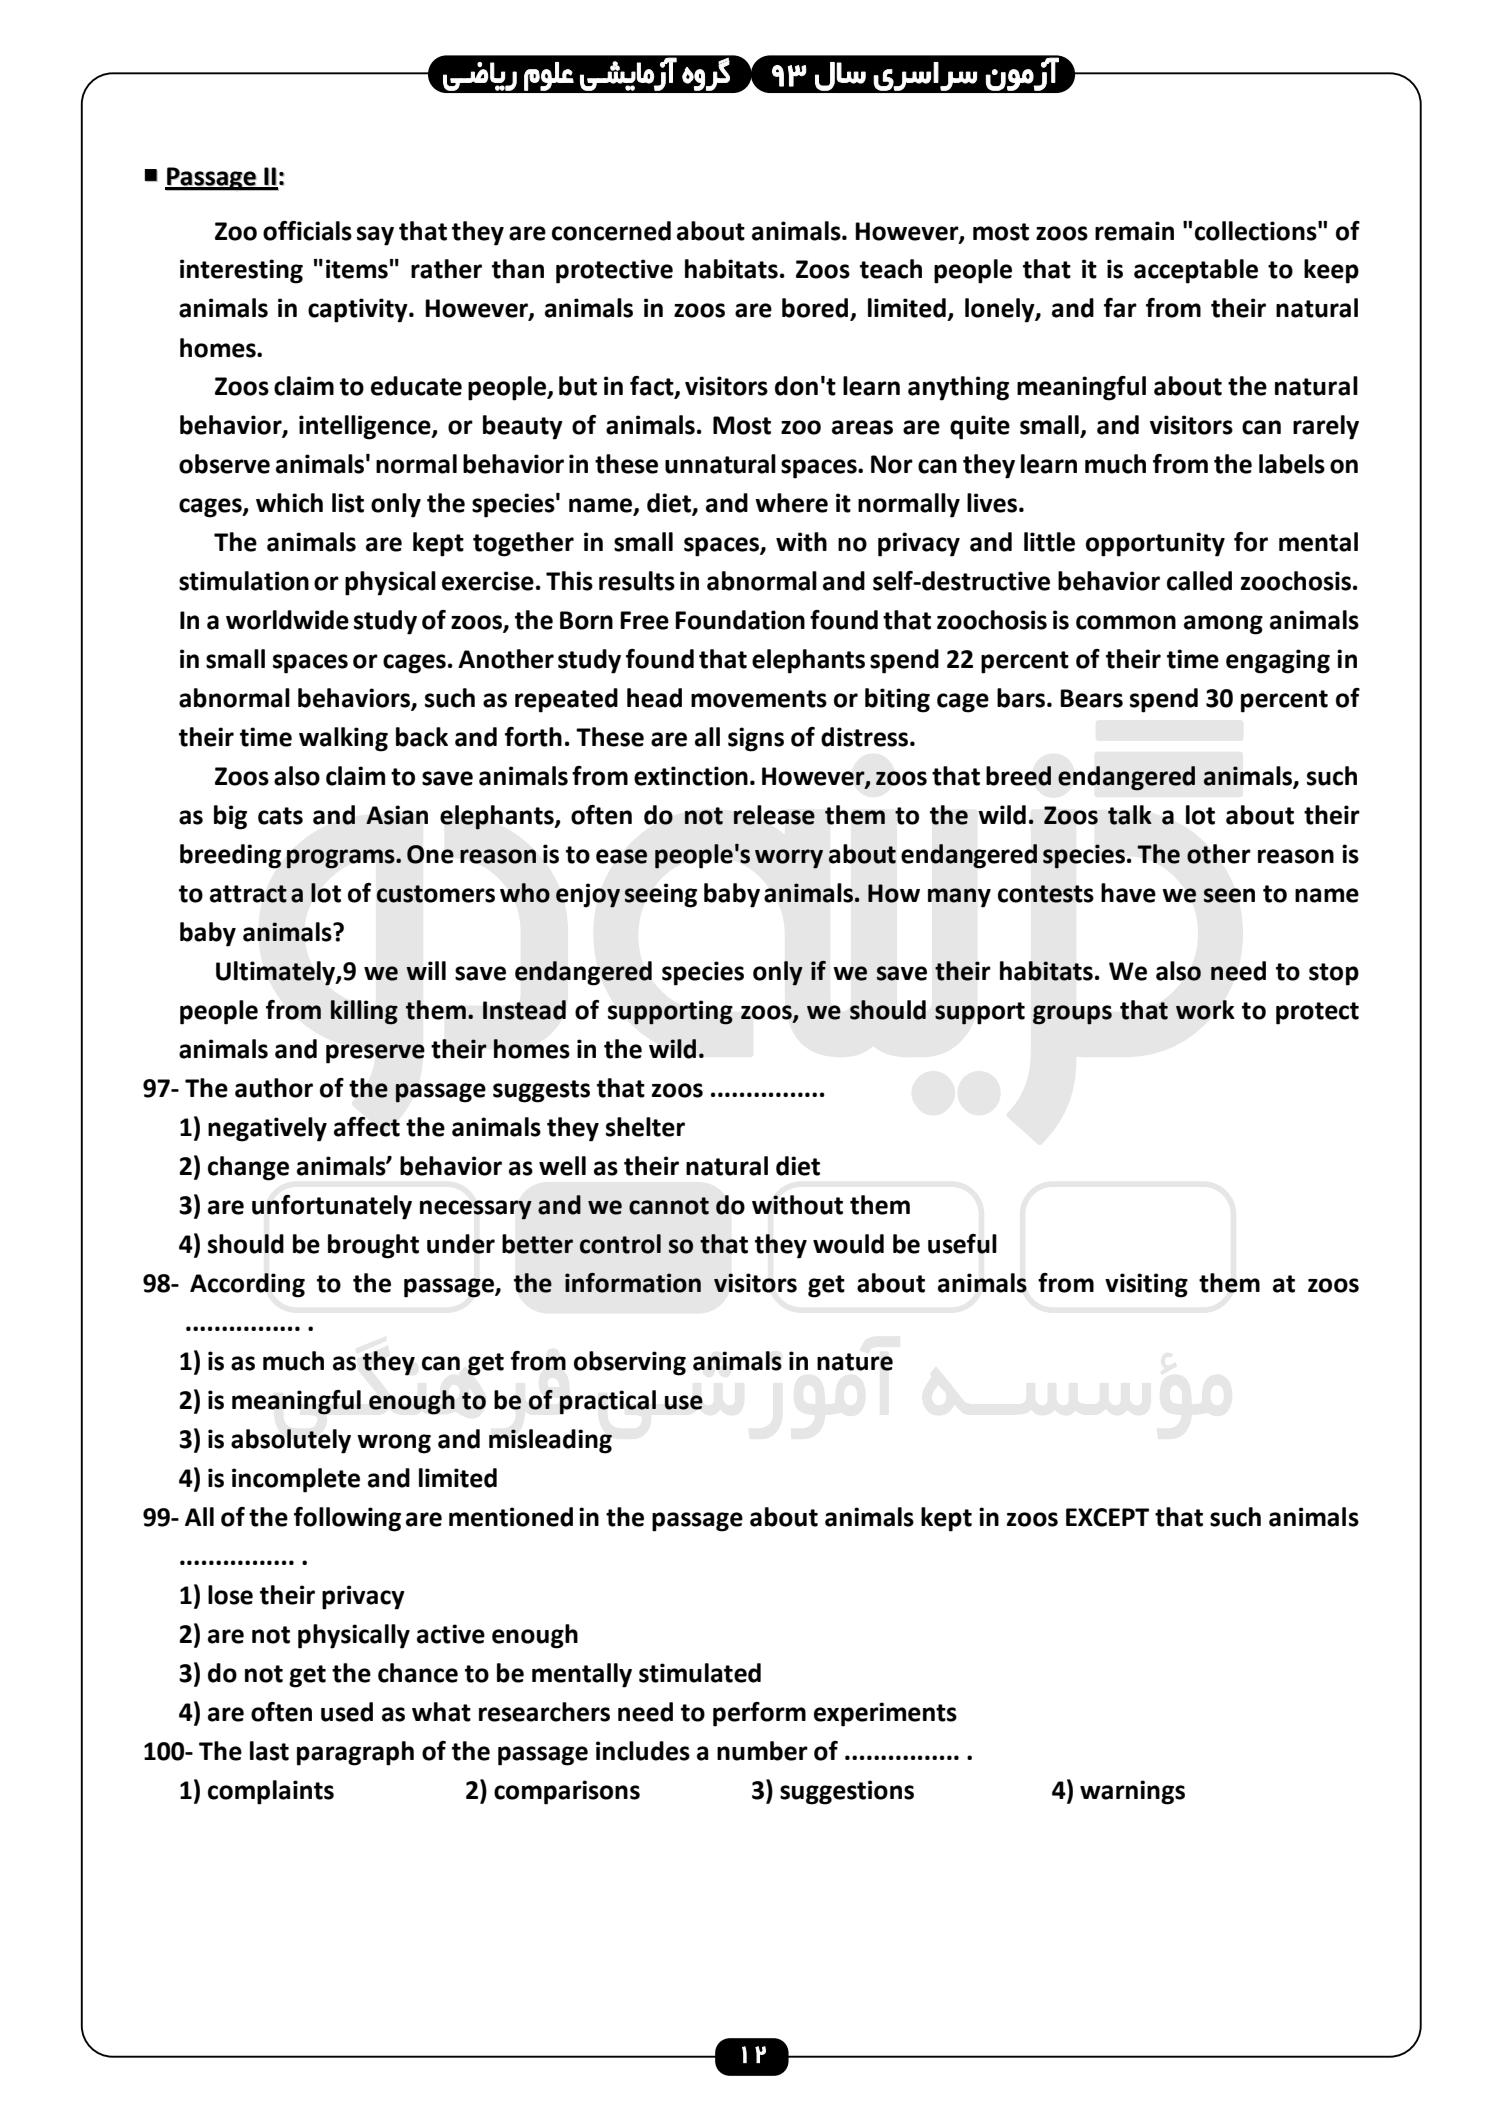  I want to click on affect, so click(367, 1127).
